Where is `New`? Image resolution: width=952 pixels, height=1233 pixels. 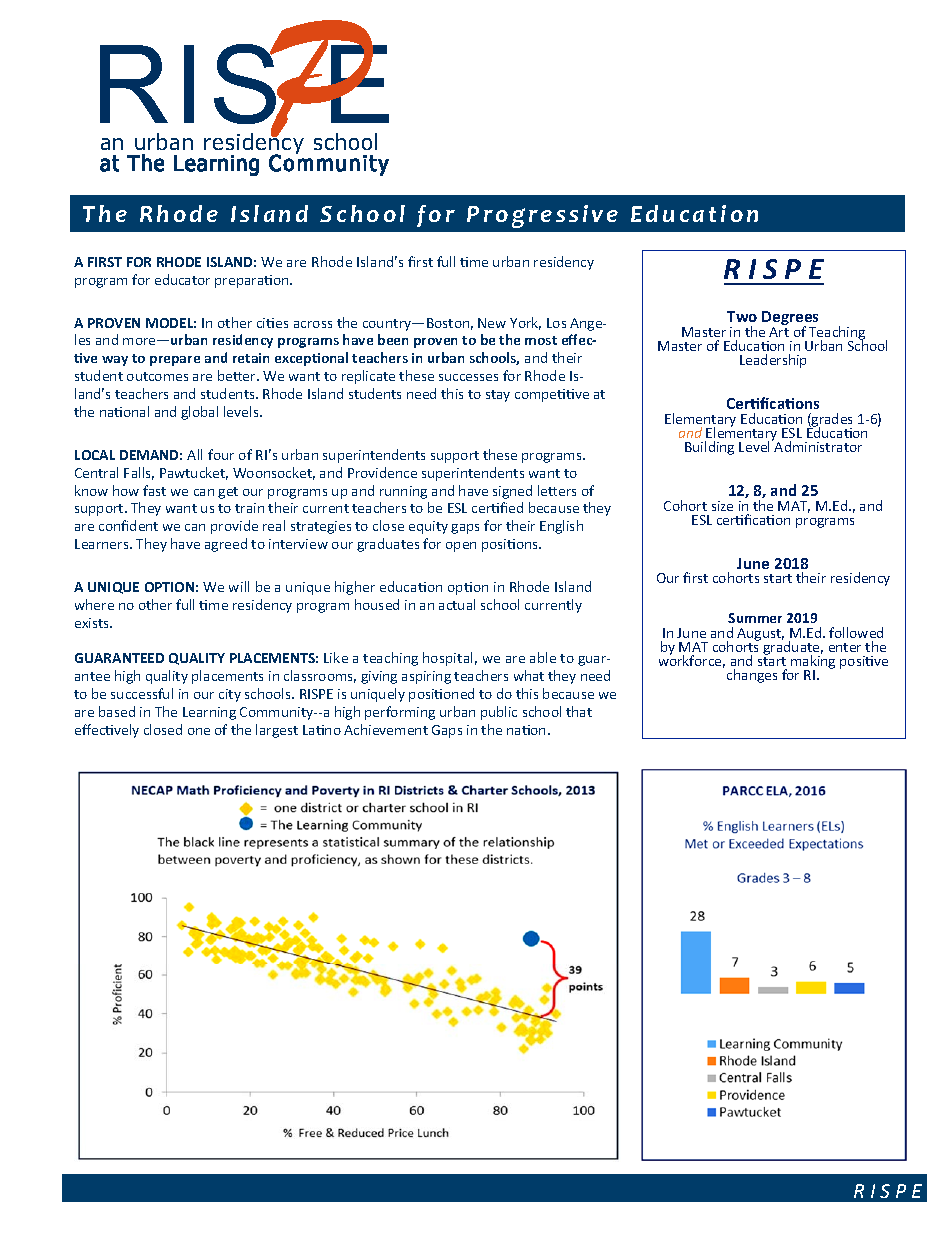 New is located at coordinates (492, 323).
